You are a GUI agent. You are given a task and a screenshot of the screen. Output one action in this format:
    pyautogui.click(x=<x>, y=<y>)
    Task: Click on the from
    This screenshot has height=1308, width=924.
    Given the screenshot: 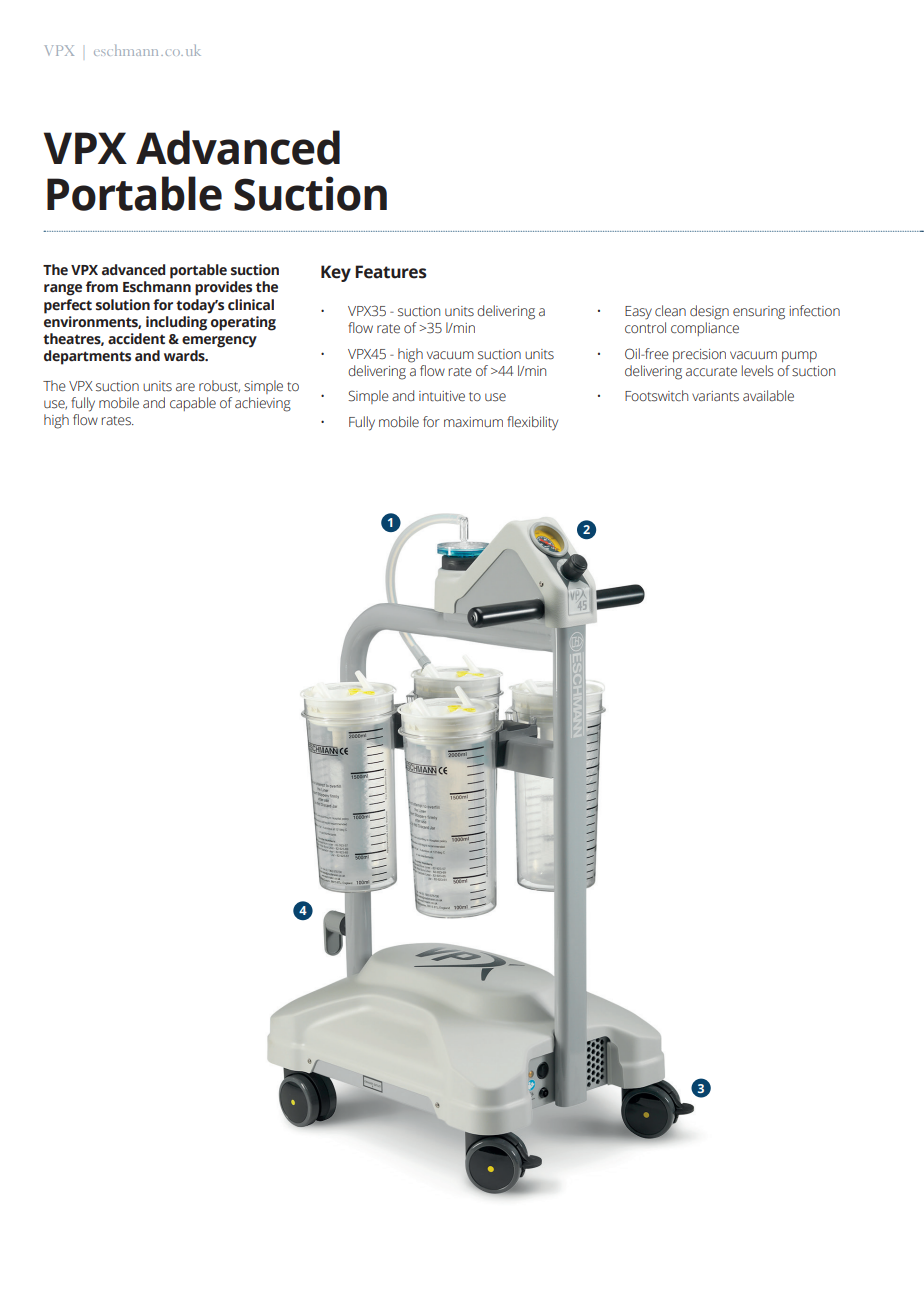 What is the action you would take?
    pyautogui.click(x=102, y=286)
